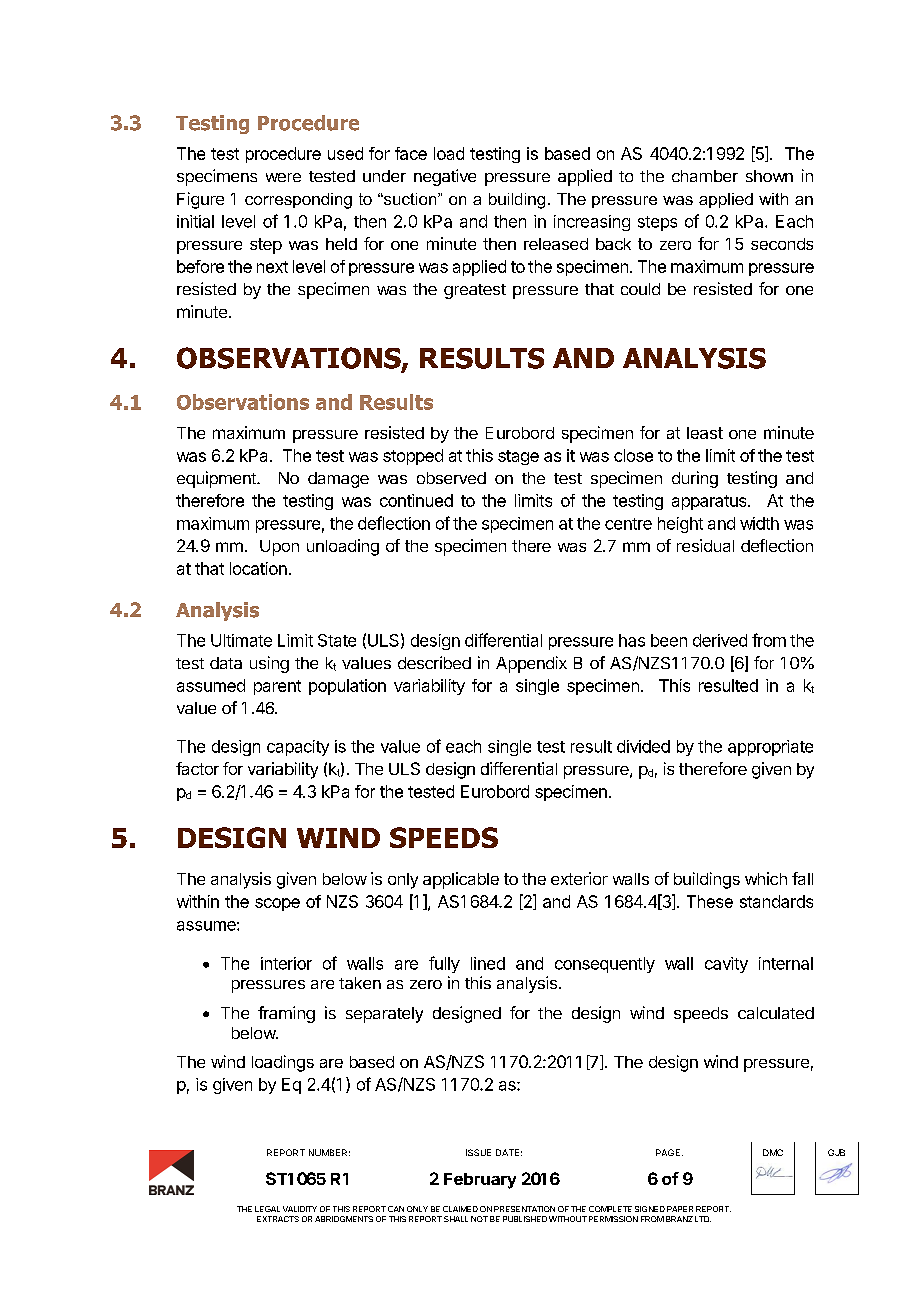 This page has height=1308, width=924. What do you see at coordinates (217, 479) in the page?
I see `equipment` at bounding box center [217, 479].
